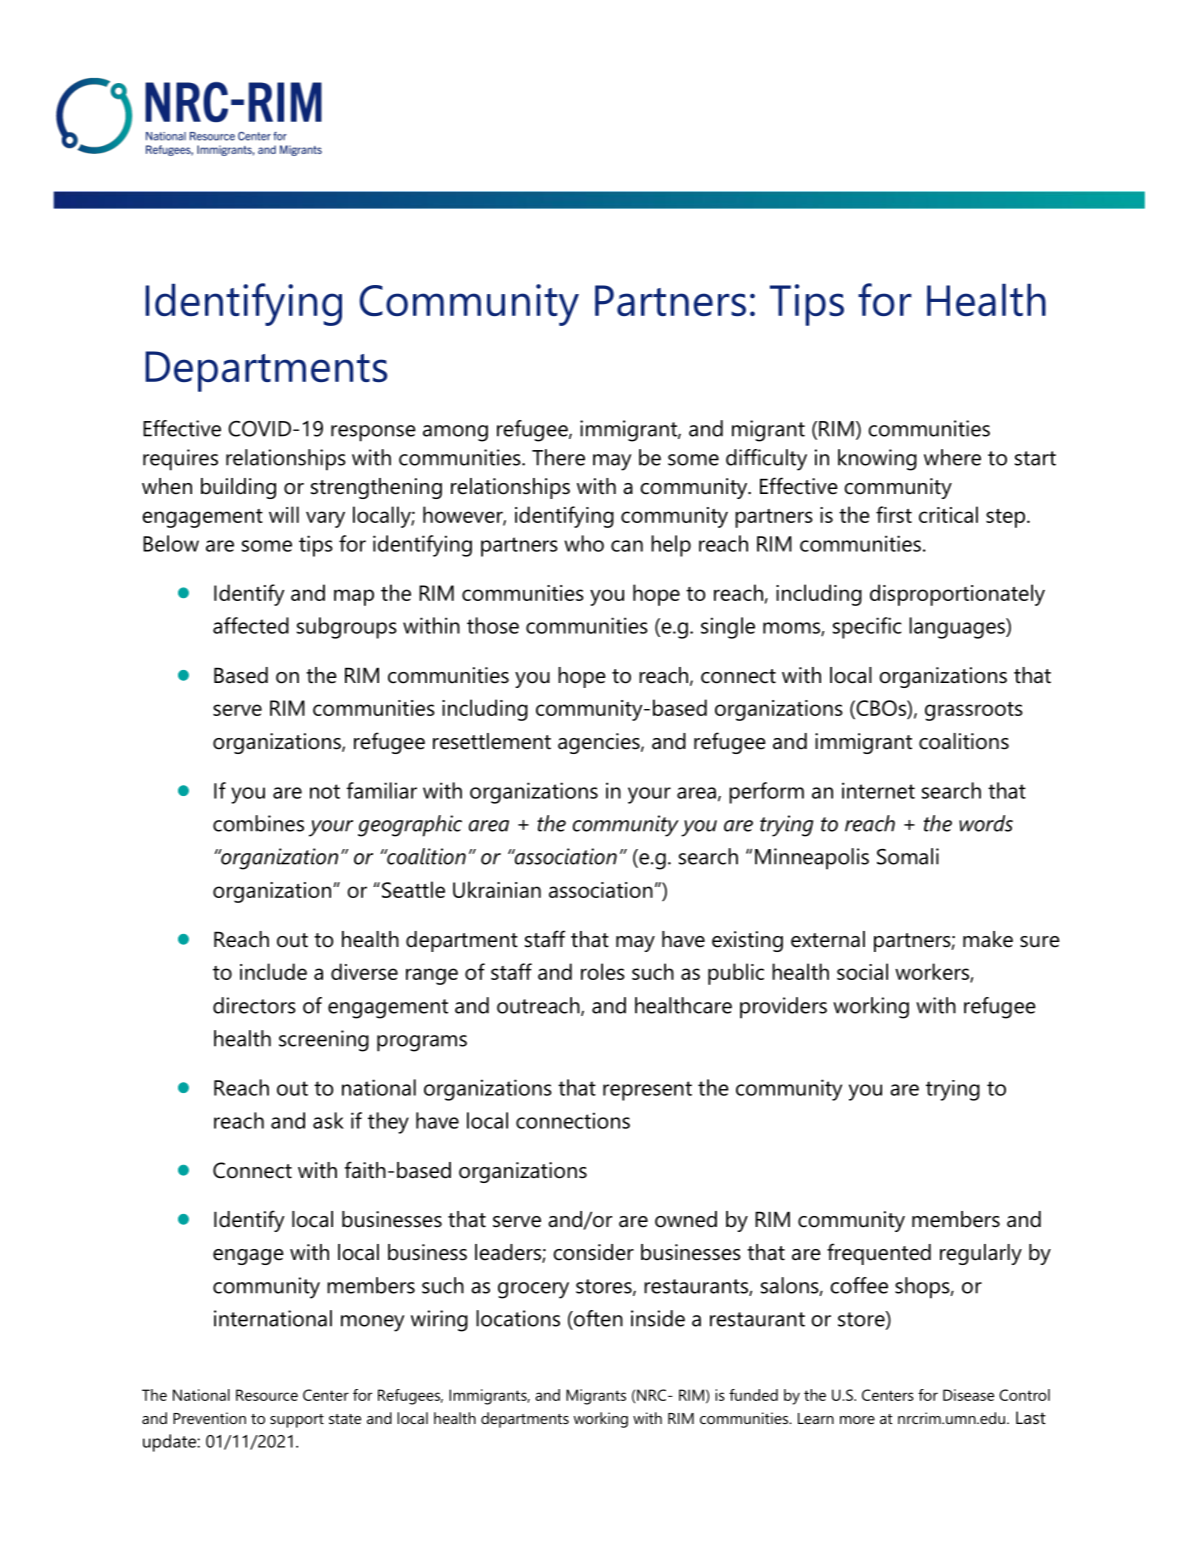 Image resolution: width=1204 pixels, height=1558 pixels. I want to click on Ukrainian, so click(497, 889).
